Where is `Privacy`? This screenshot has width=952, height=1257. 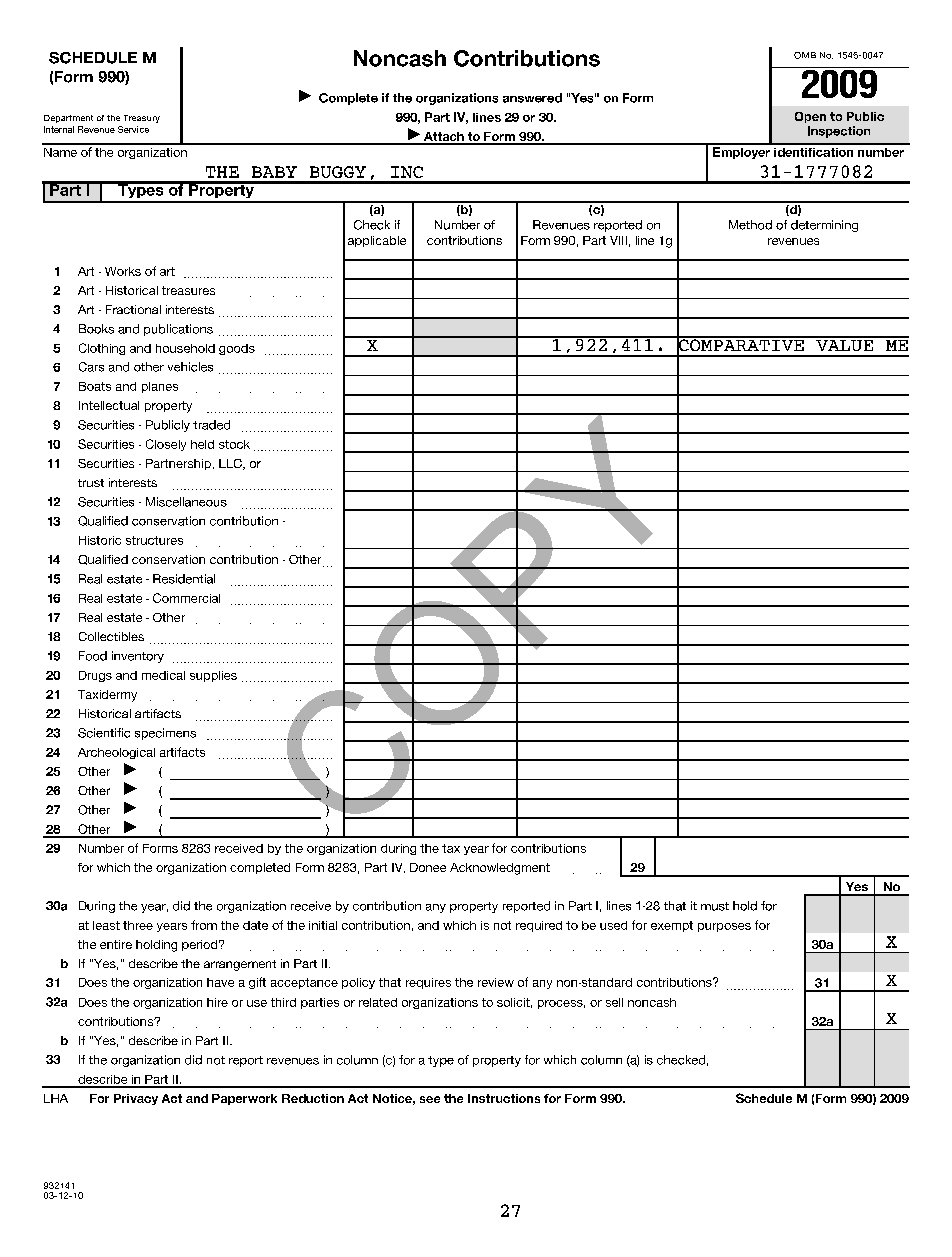 Privacy is located at coordinates (136, 1099).
